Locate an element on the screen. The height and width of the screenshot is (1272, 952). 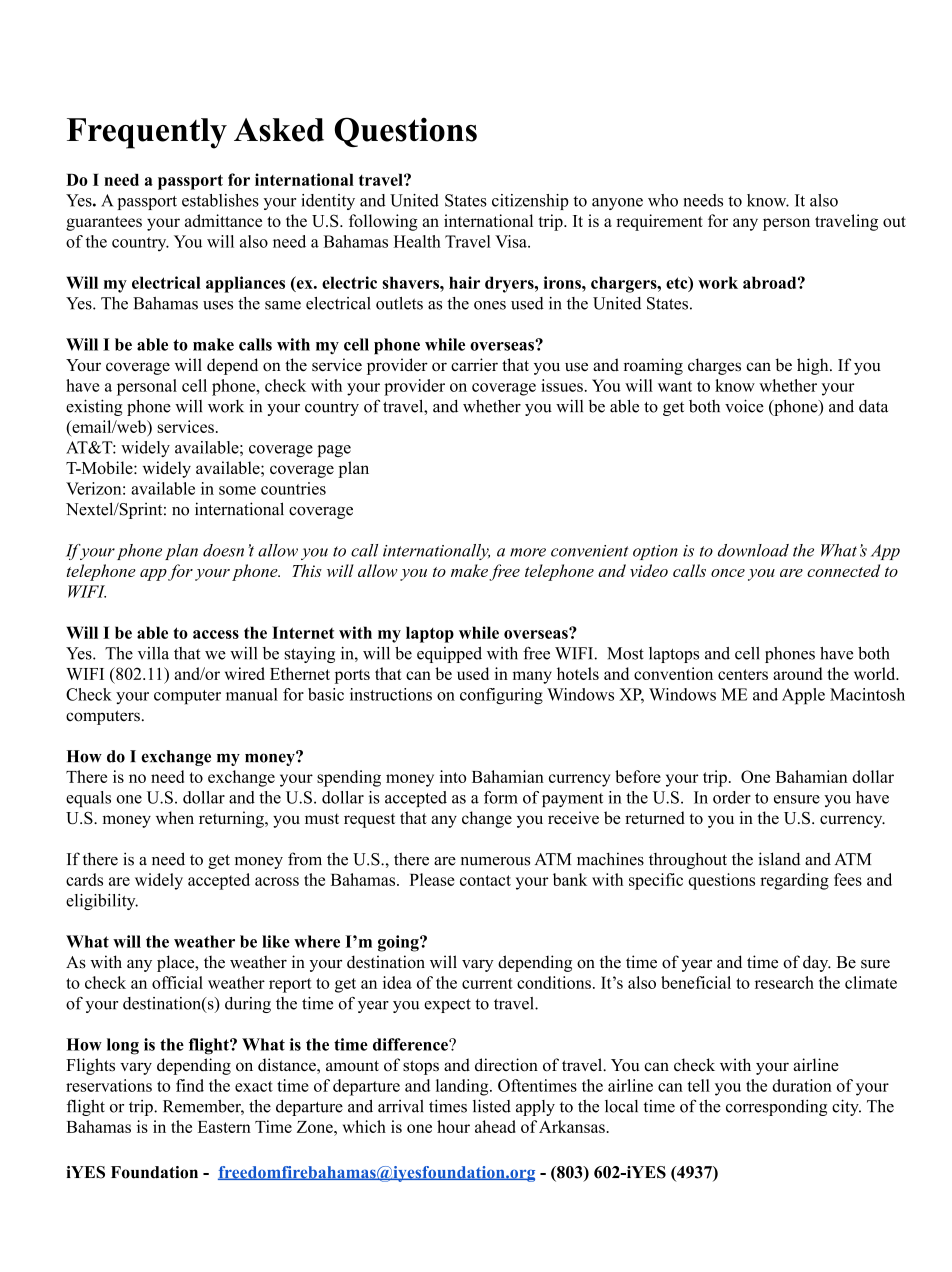
who is located at coordinates (663, 200).
